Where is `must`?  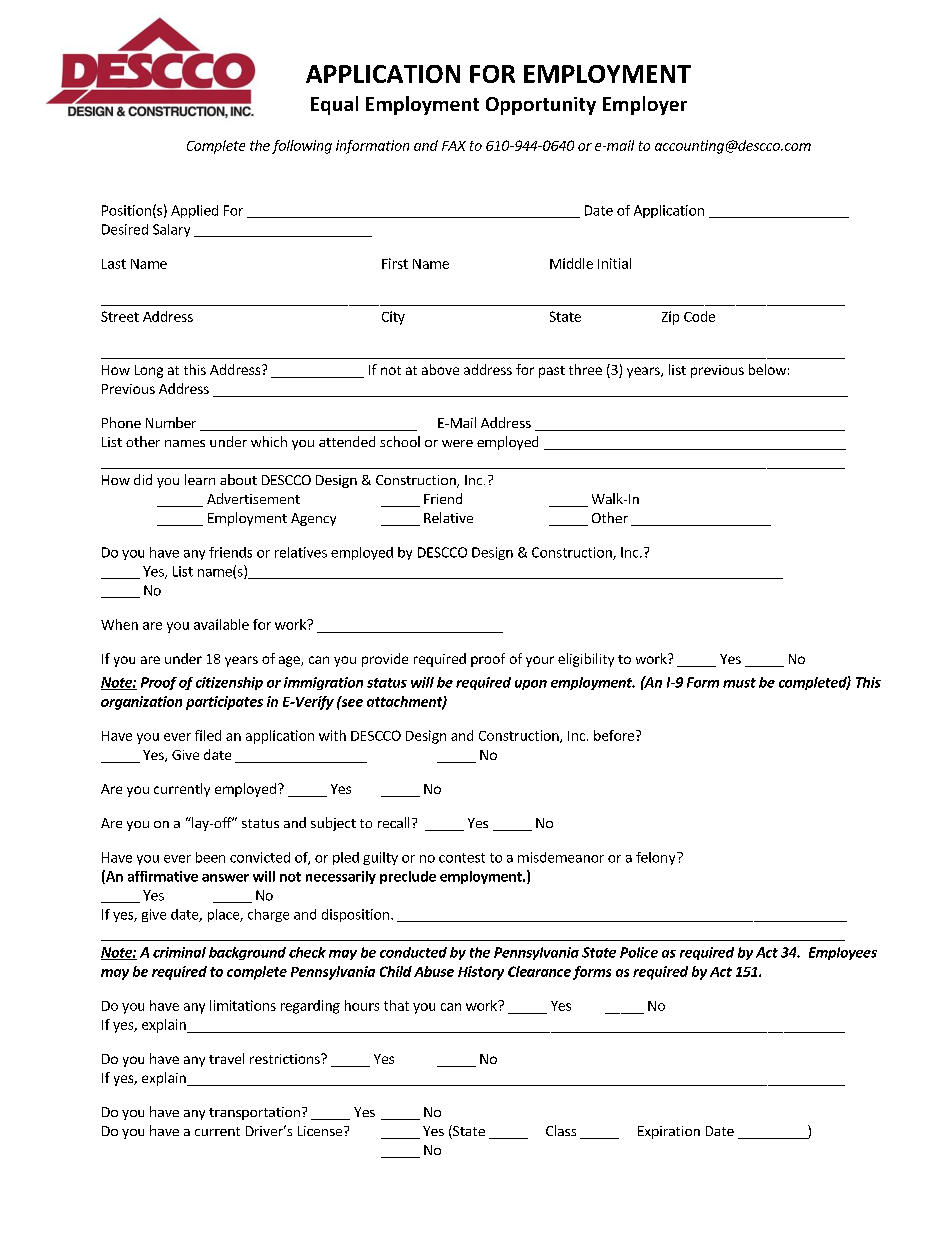 must is located at coordinates (739, 683).
